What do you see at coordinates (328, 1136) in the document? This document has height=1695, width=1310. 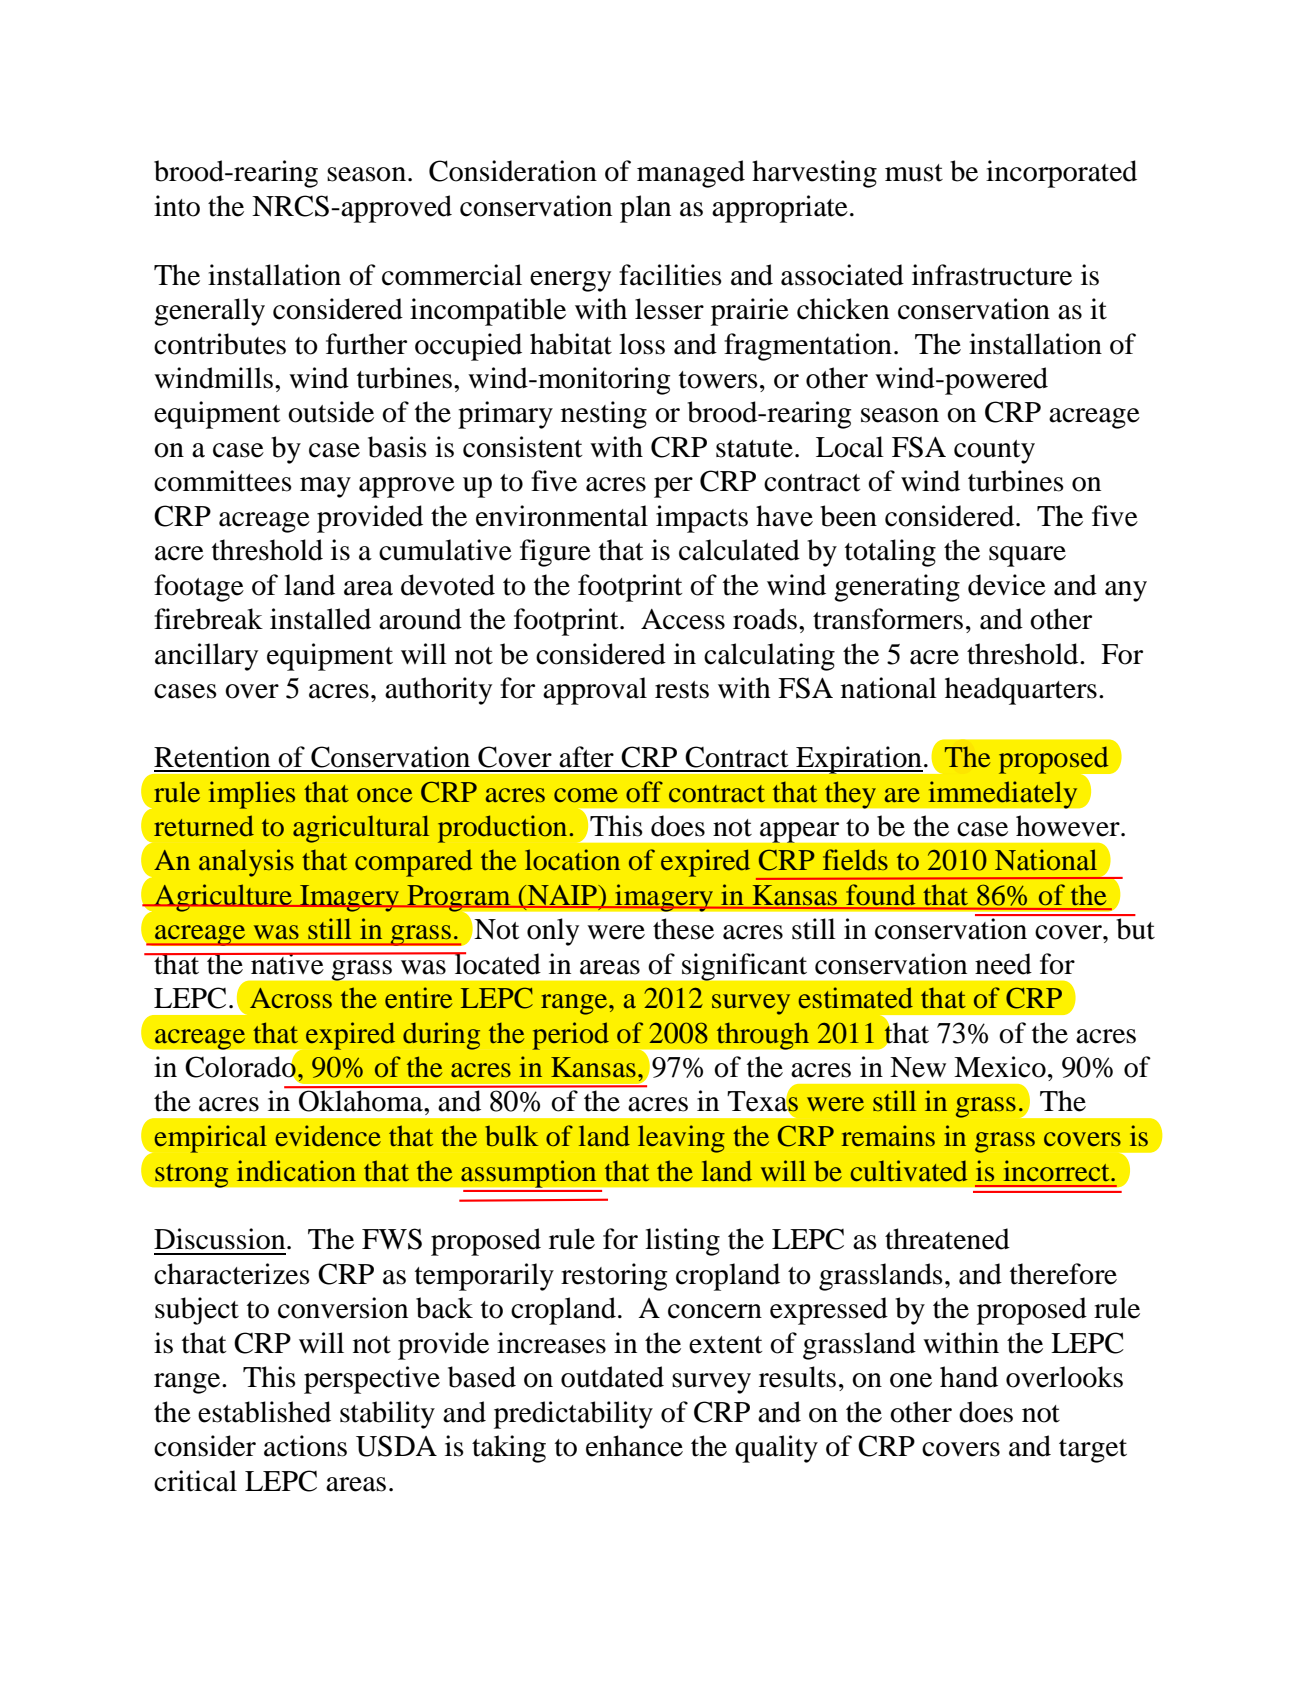 I see `evidence` at bounding box center [328, 1136].
